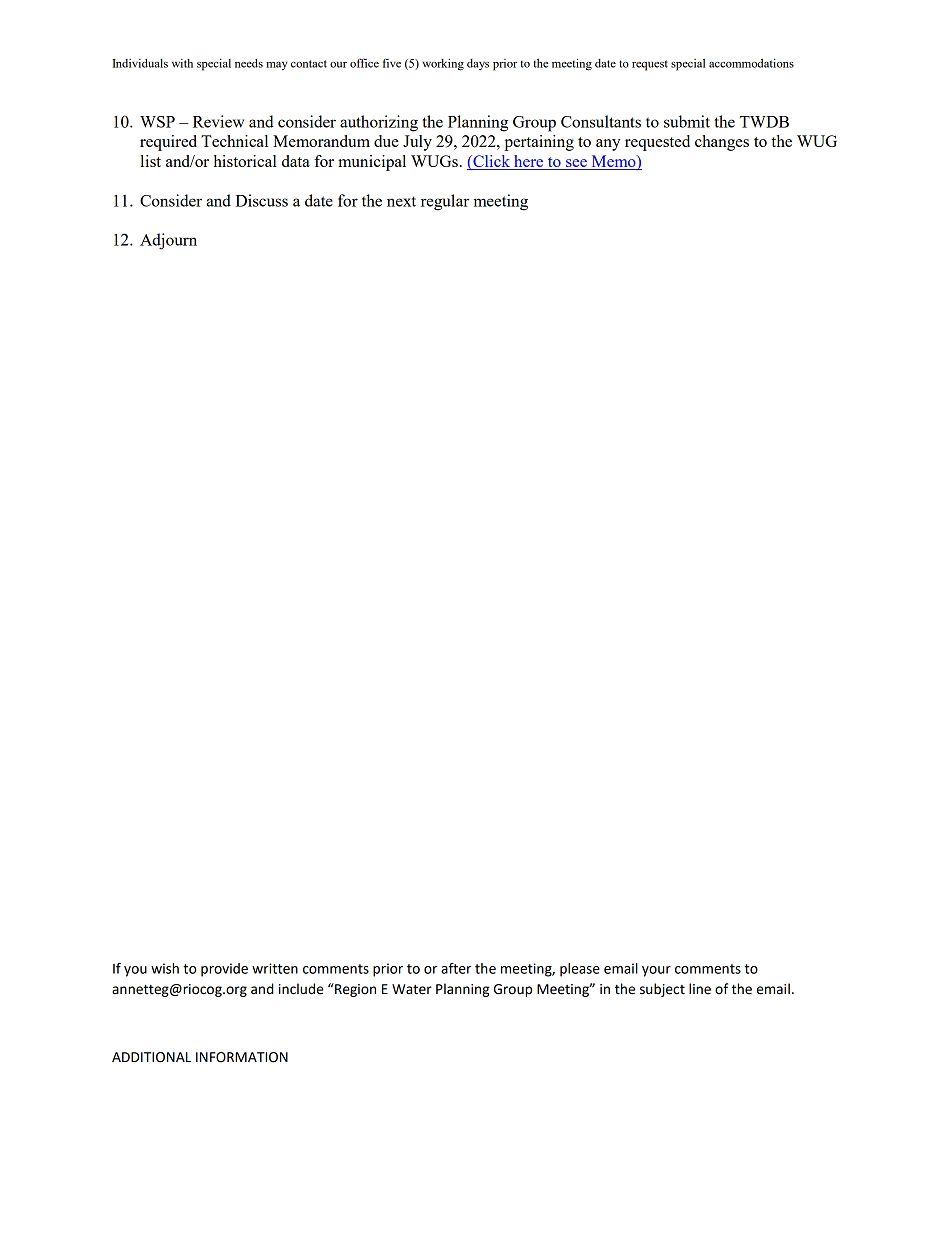 The width and height of the image is (952, 1233). I want to click on submit, so click(687, 121).
